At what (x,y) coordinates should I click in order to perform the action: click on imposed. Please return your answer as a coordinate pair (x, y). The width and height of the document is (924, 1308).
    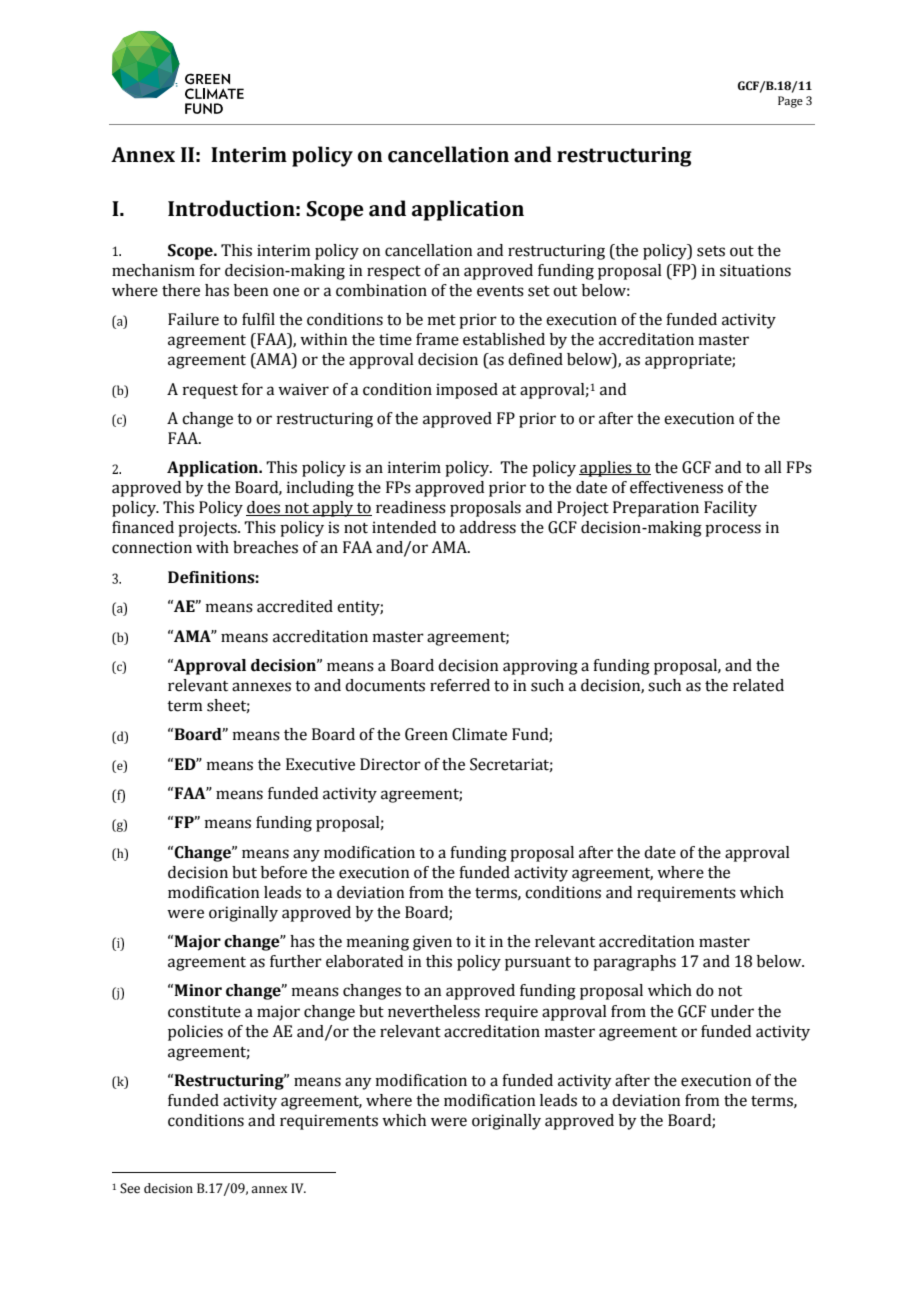
    Looking at the image, I should click on (467, 391).
